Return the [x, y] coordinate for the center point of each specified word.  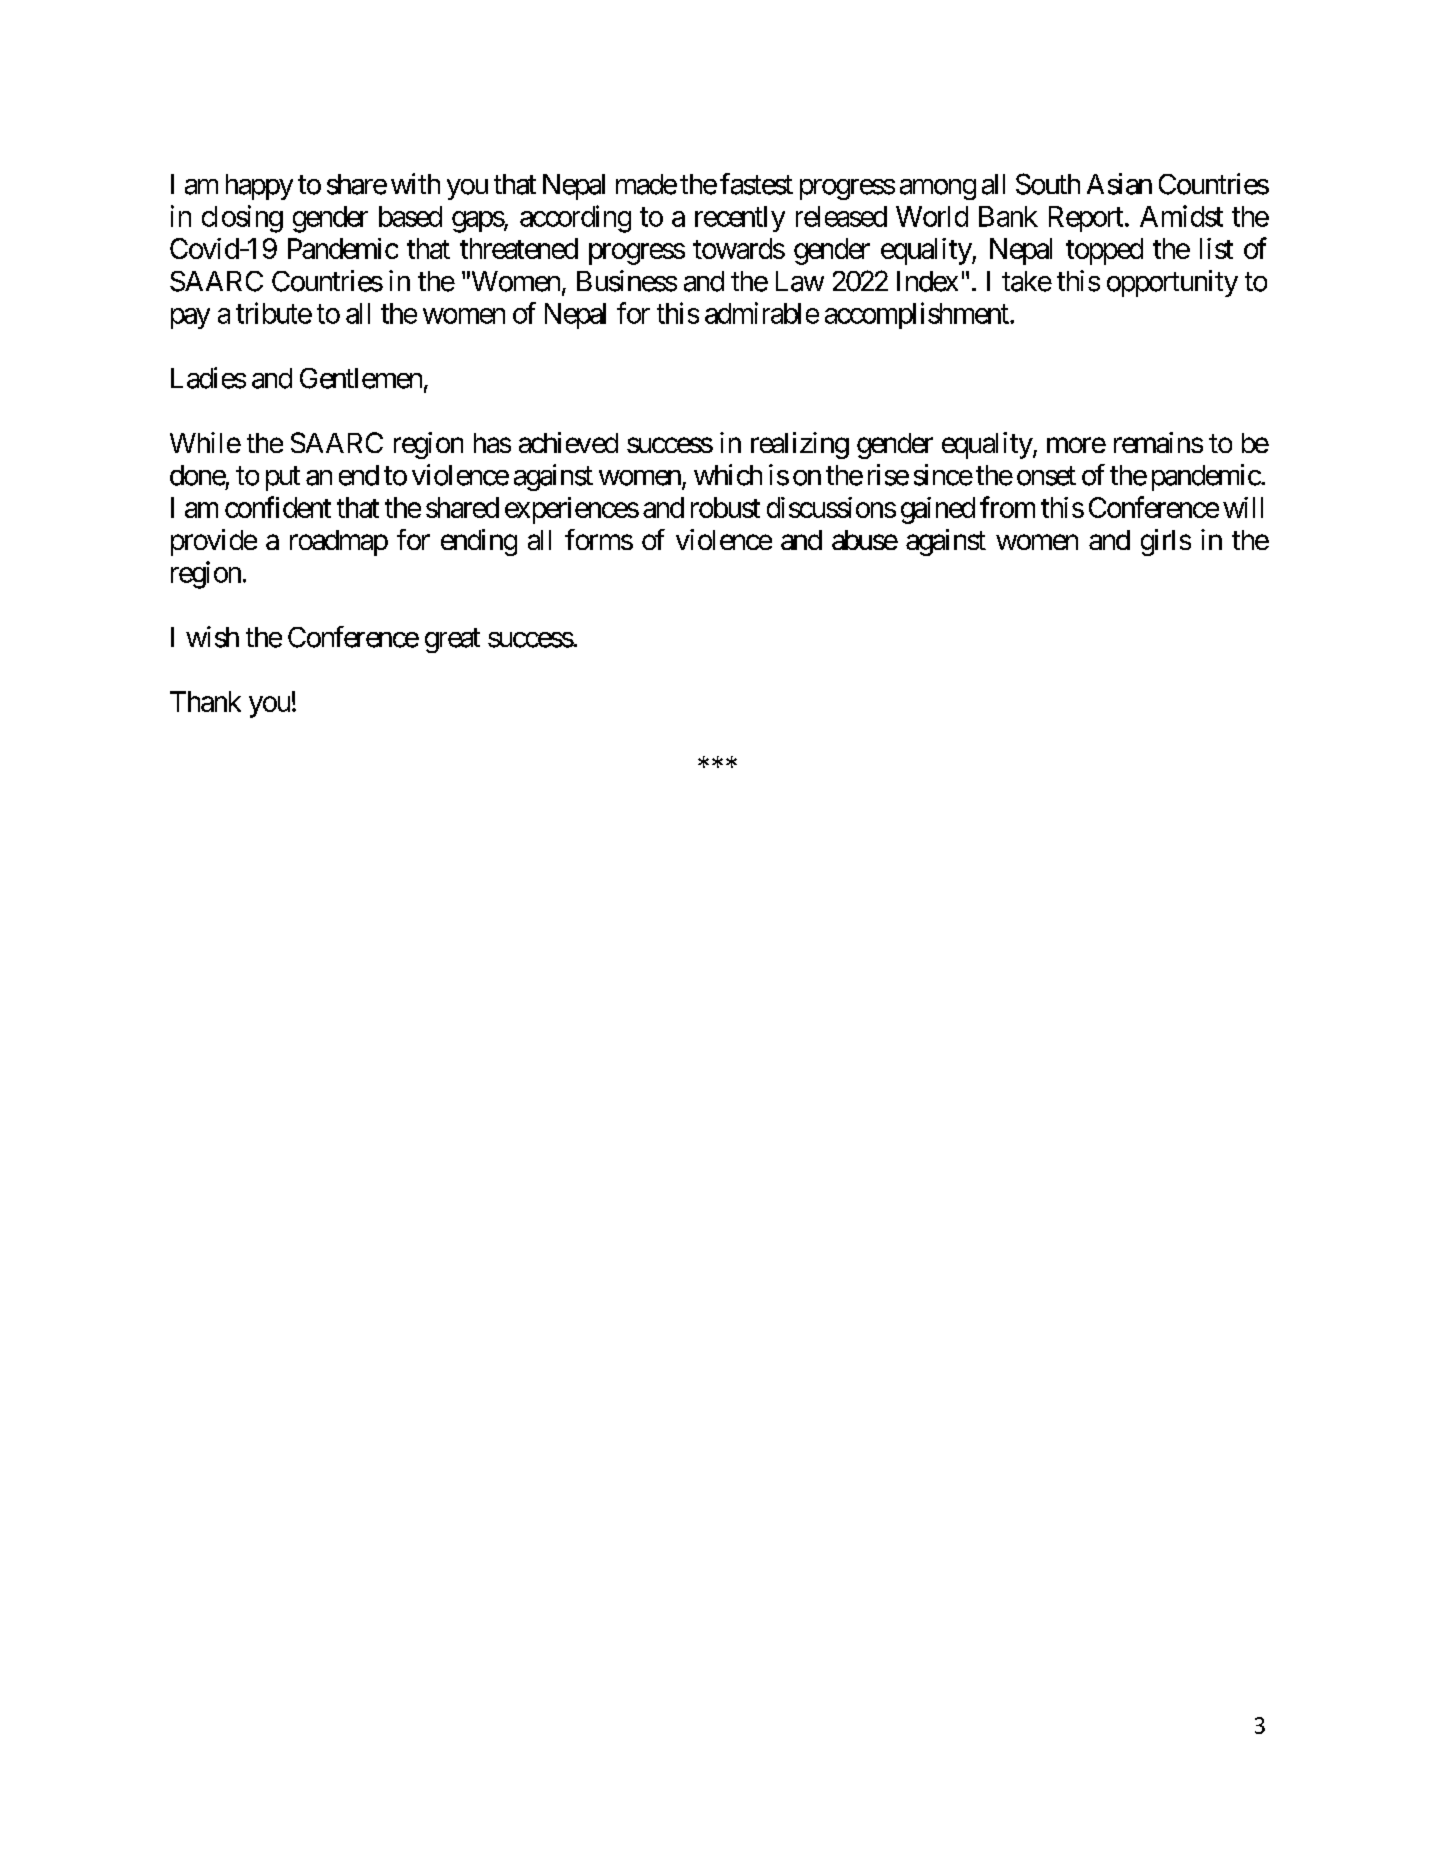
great [452, 640]
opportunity [1172, 283]
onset [1046, 476]
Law [800, 281]
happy [259, 187]
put [283, 479]
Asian [1119, 184]
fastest [756, 184]
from [1007, 507]
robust [725, 507]
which [728, 475]
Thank [205, 701]
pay [190, 318]
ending [479, 542]
